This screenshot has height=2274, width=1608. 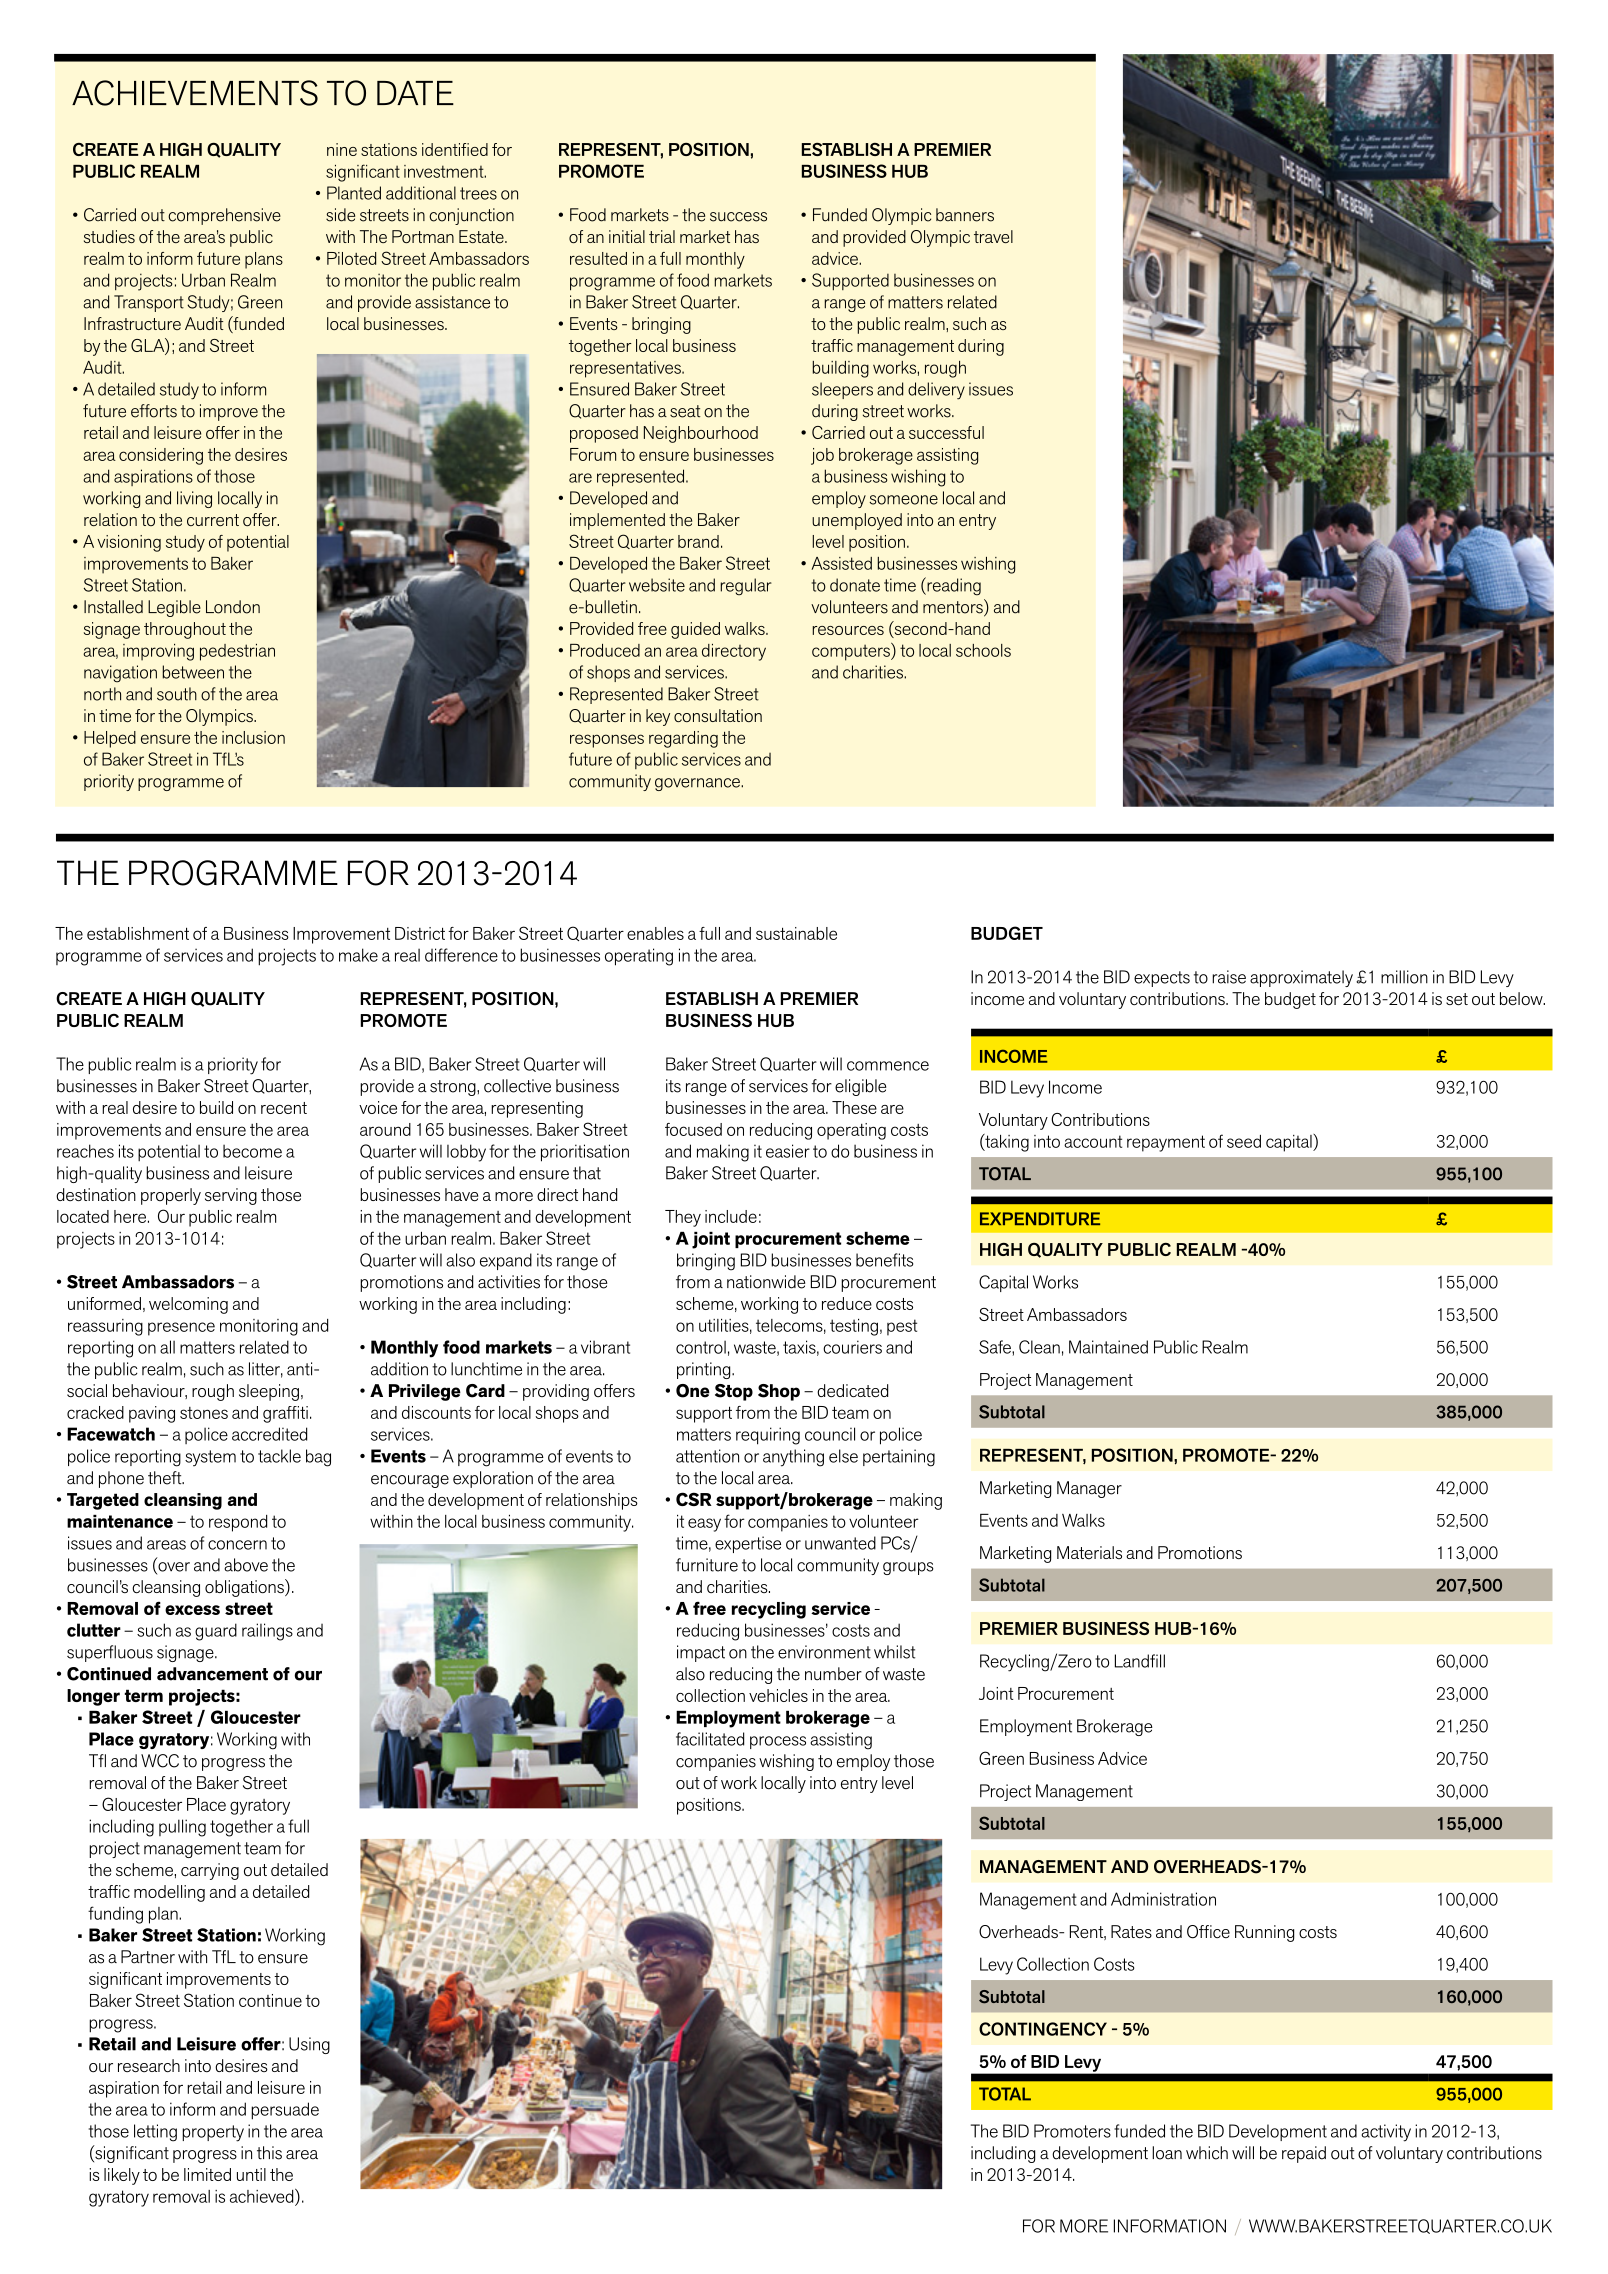 What do you see at coordinates (1244, 1141) in the screenshot?
I see `seed` at bounding box center [1244, 1141].
